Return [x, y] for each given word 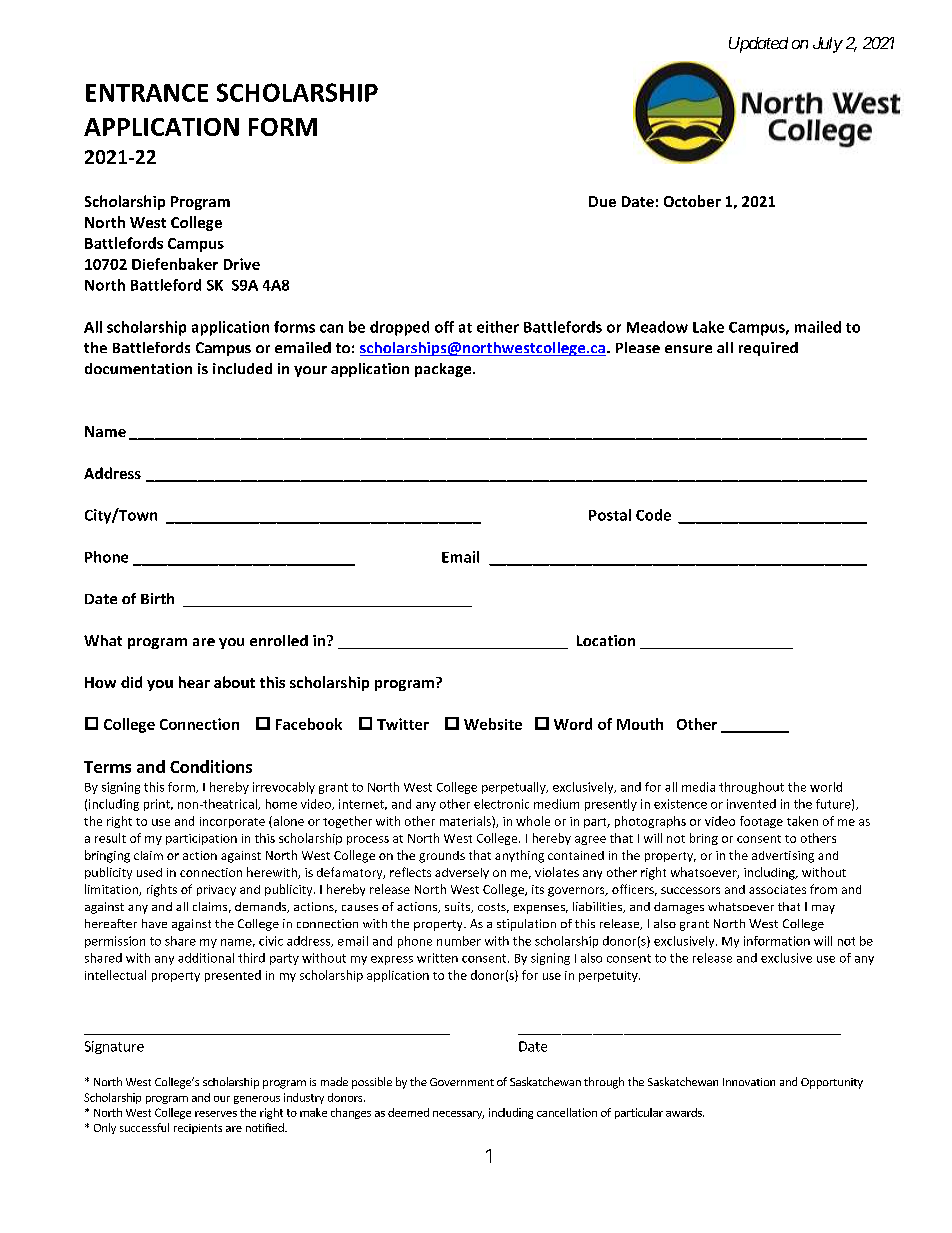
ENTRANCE [147, 93]
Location [606, 640]
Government [462, 1082]
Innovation [749, 1082]
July [828, 45]
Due [602, 201]
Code [653, 515]
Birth [157, 598]
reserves [216, 1114]
